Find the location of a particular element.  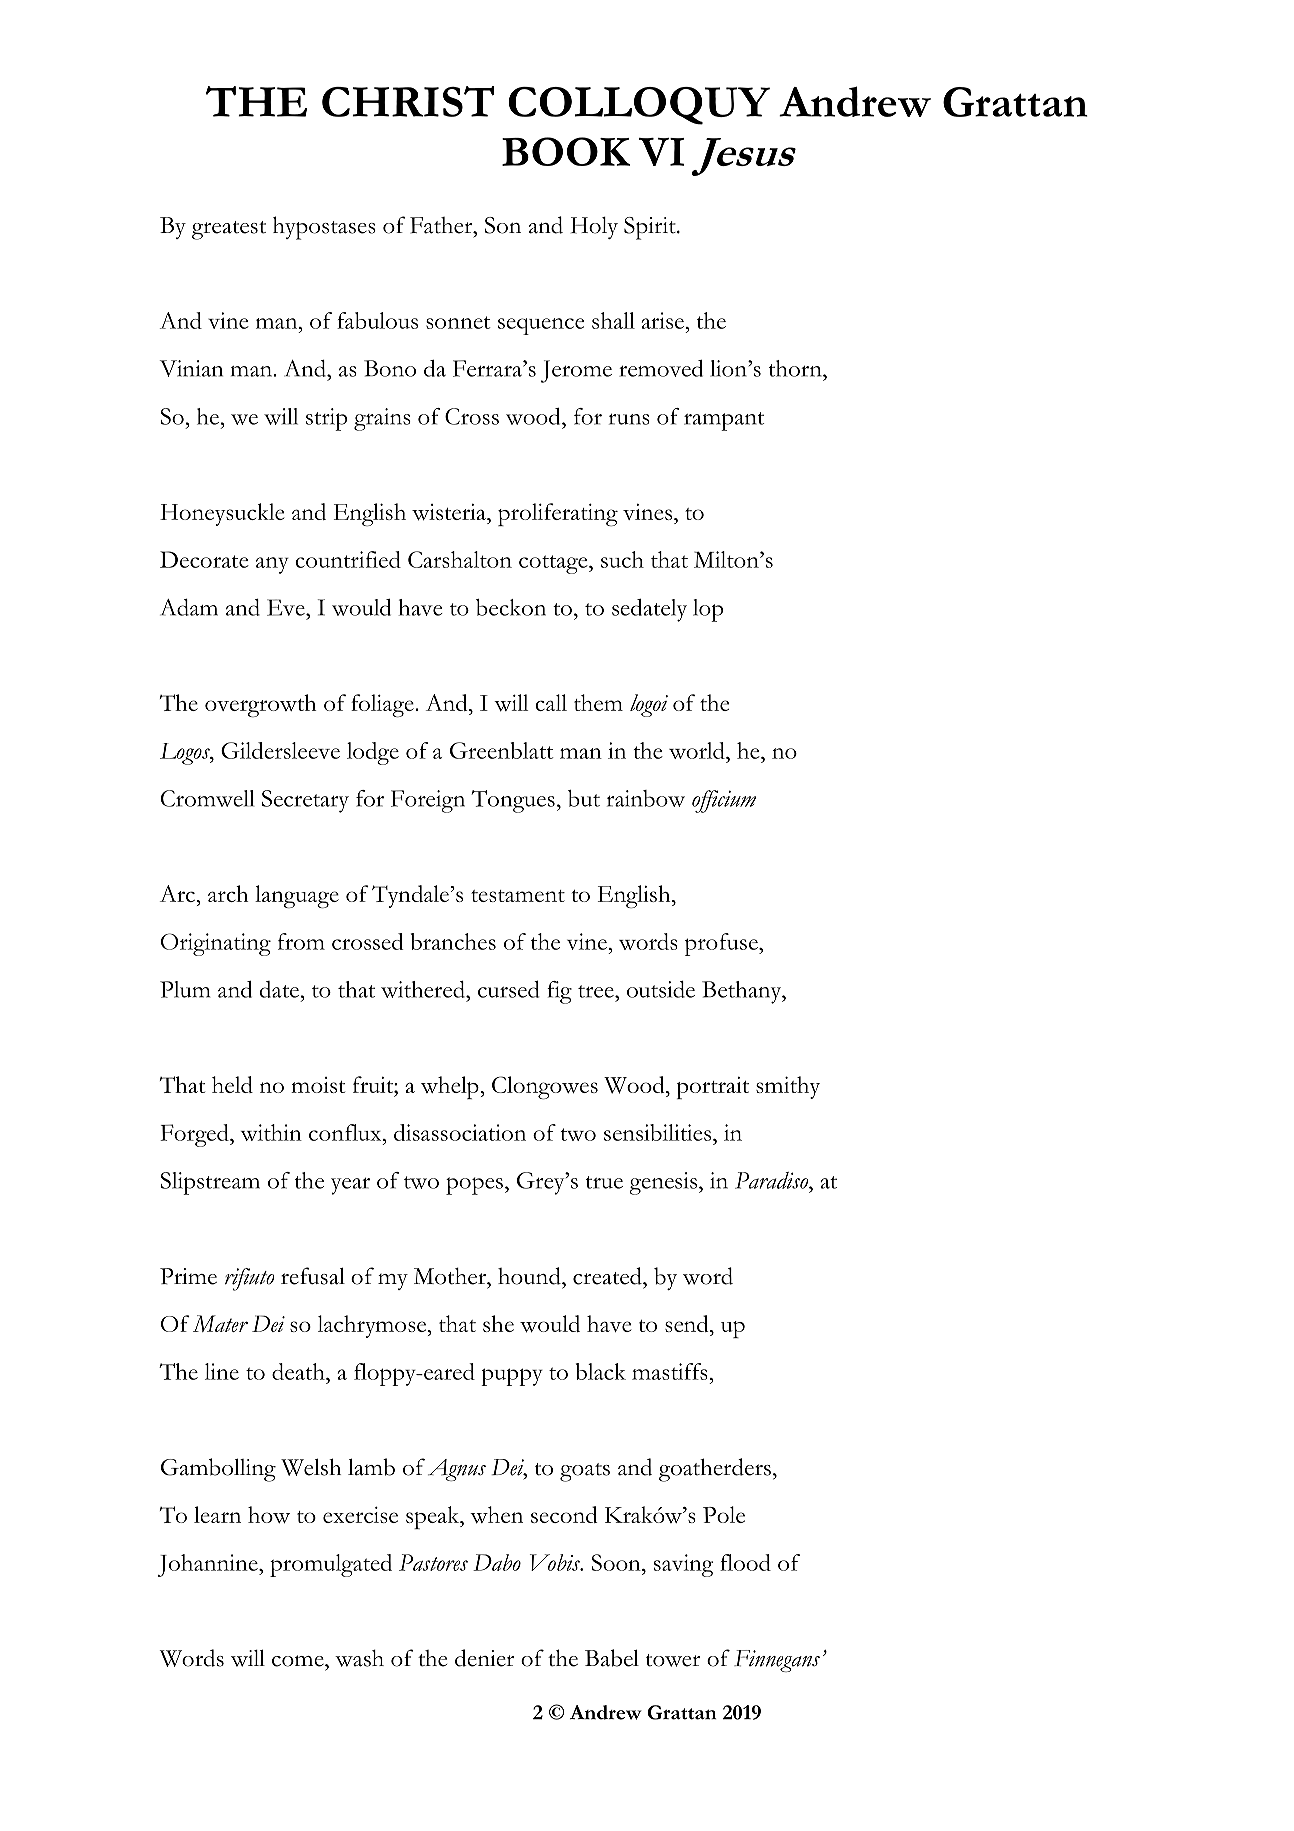

come is located at coordinates (299, 1661).
